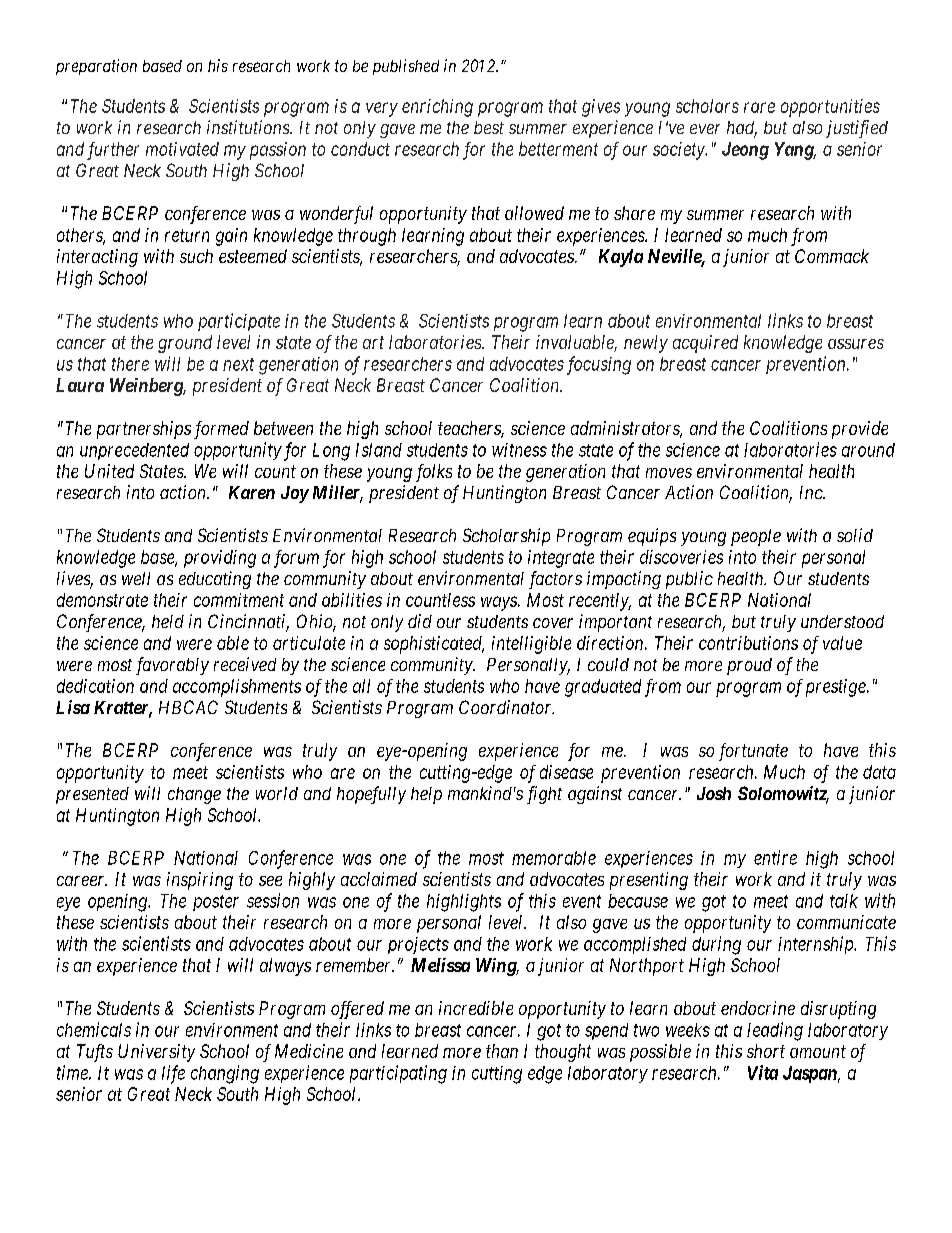 This page has height=1233, width=952. Describe the element at coordinates (753, 752) in the page. I see `fortunate` at that location.
